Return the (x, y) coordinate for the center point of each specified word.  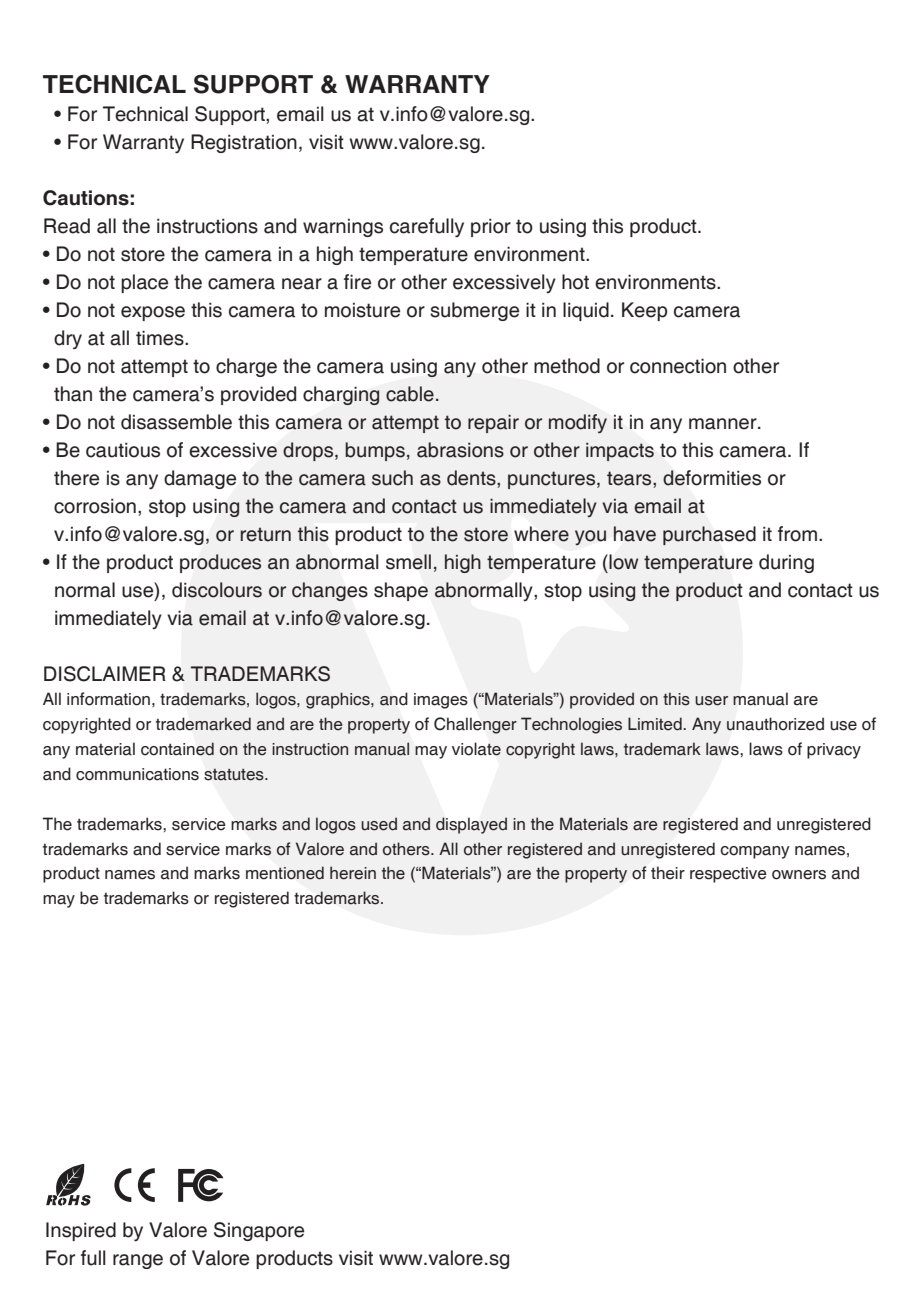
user (711, 701)
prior (491, 227)
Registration (244, 143)
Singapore (259, 1231)
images (441, 701)
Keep (644, 311)
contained (177, 749)
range (138, 1261)
